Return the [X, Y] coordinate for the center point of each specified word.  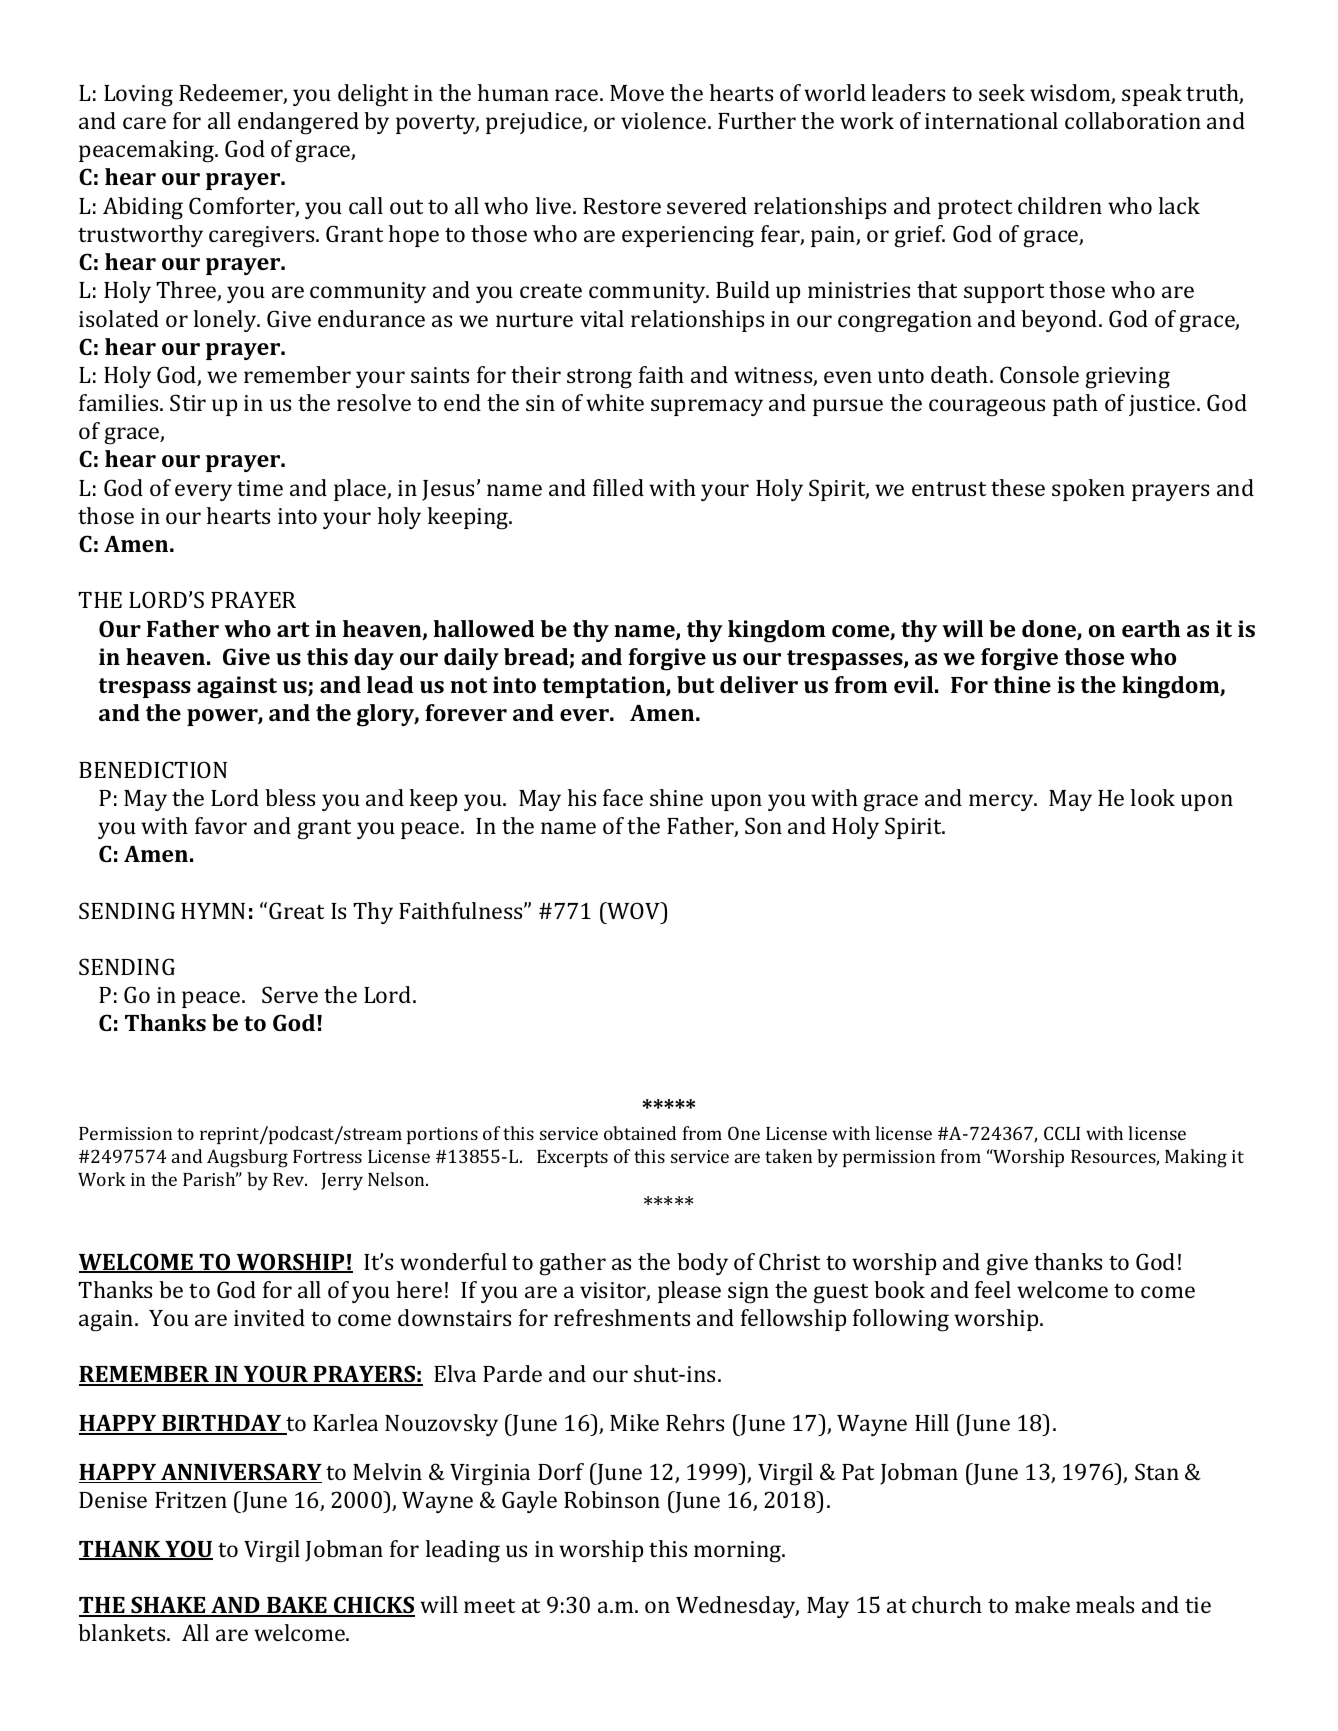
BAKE [297, 1606]
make [1042, 1604]
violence [665, 120]
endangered [298, 123]
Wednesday [737, 1607]
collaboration [1133, 120]
